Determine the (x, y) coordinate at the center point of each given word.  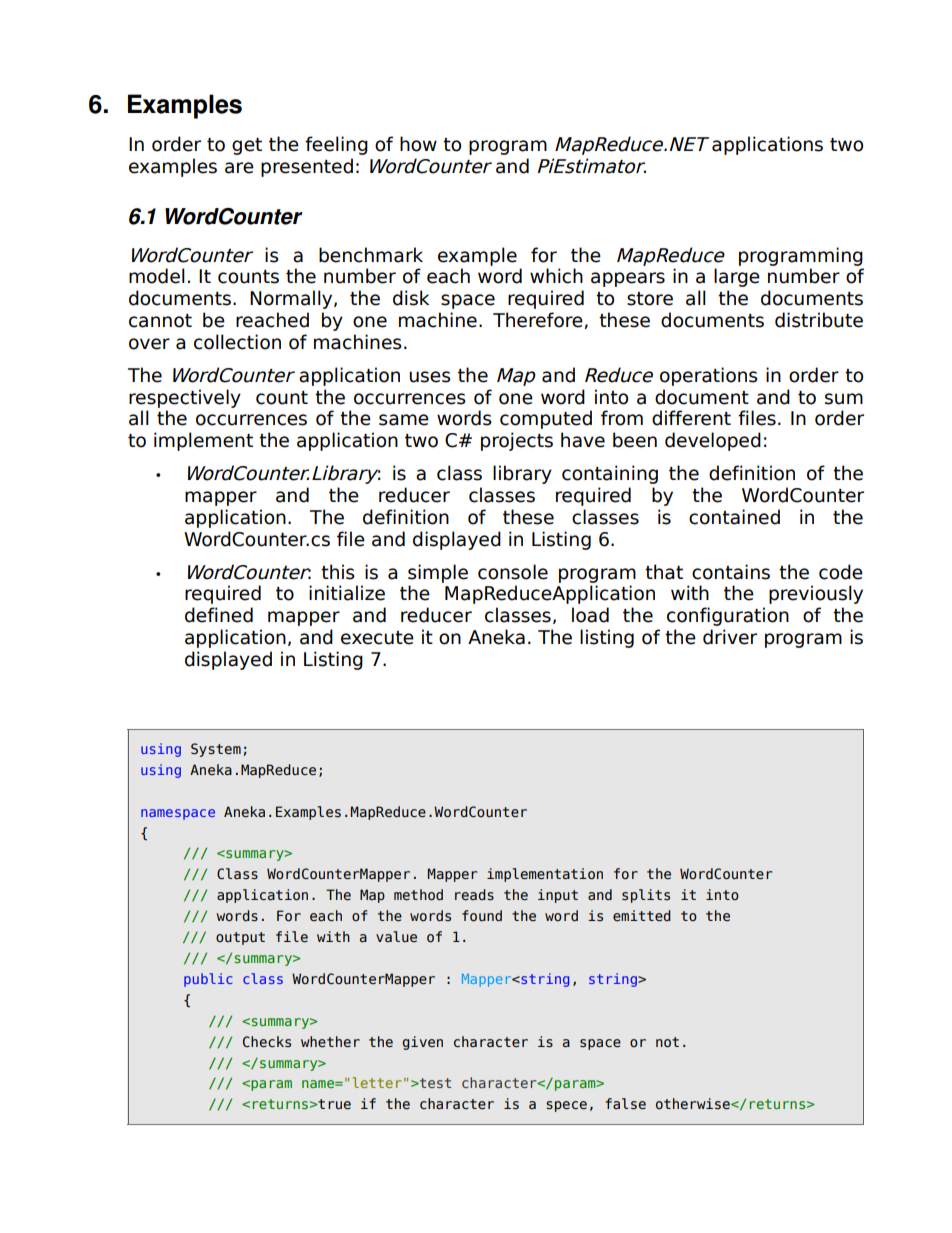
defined (219, 615)
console (513, 572)
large (737, 277)
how (418, 144)
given (422, 1043)
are (239, 168)
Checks (267, 1042)
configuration (728, 616)
